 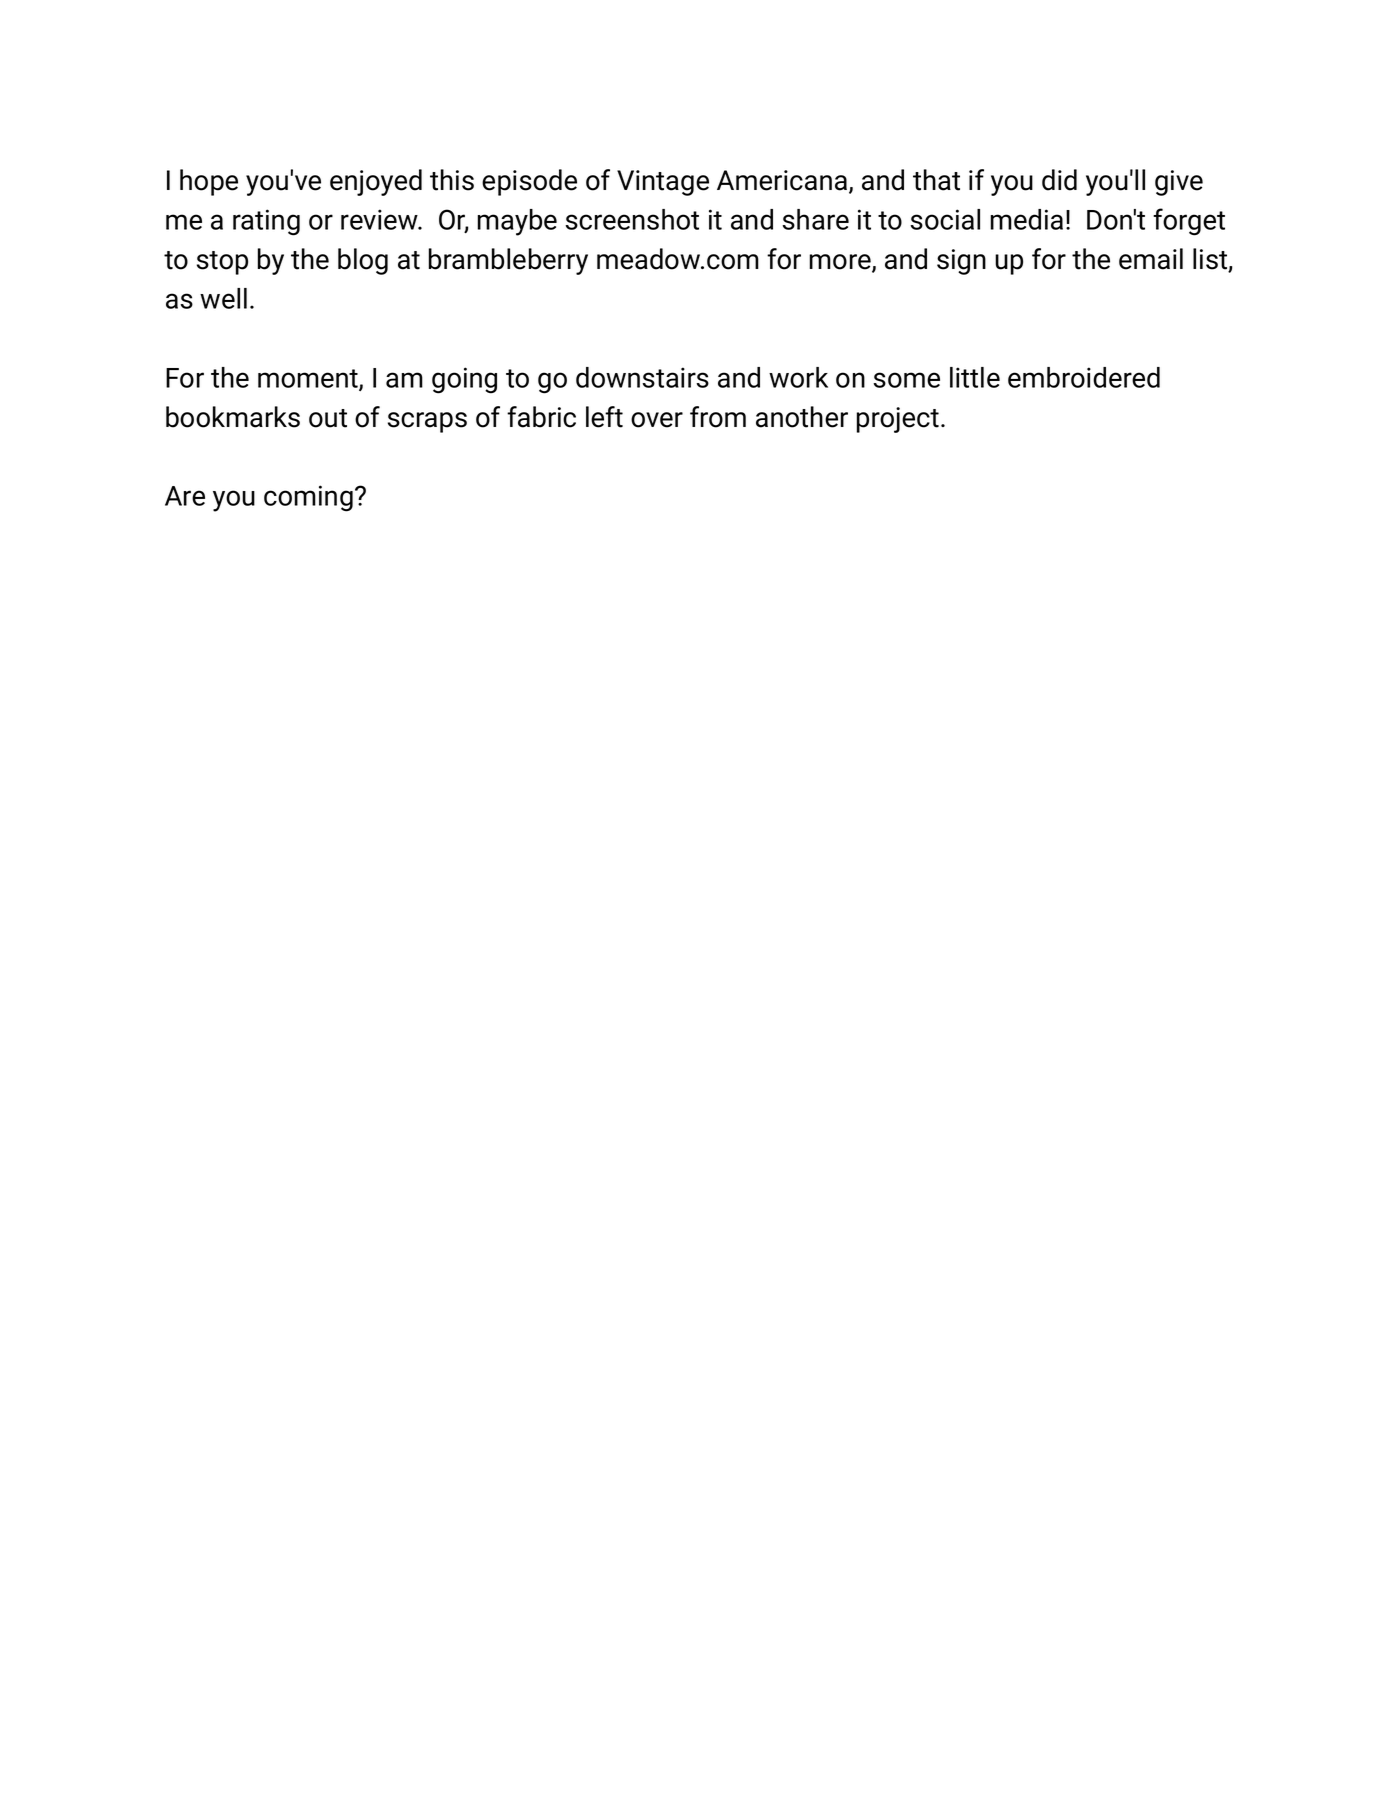 What do you see at coordinates (657, 420) in the document?
I see `over` at bounding box center [657, 420].
